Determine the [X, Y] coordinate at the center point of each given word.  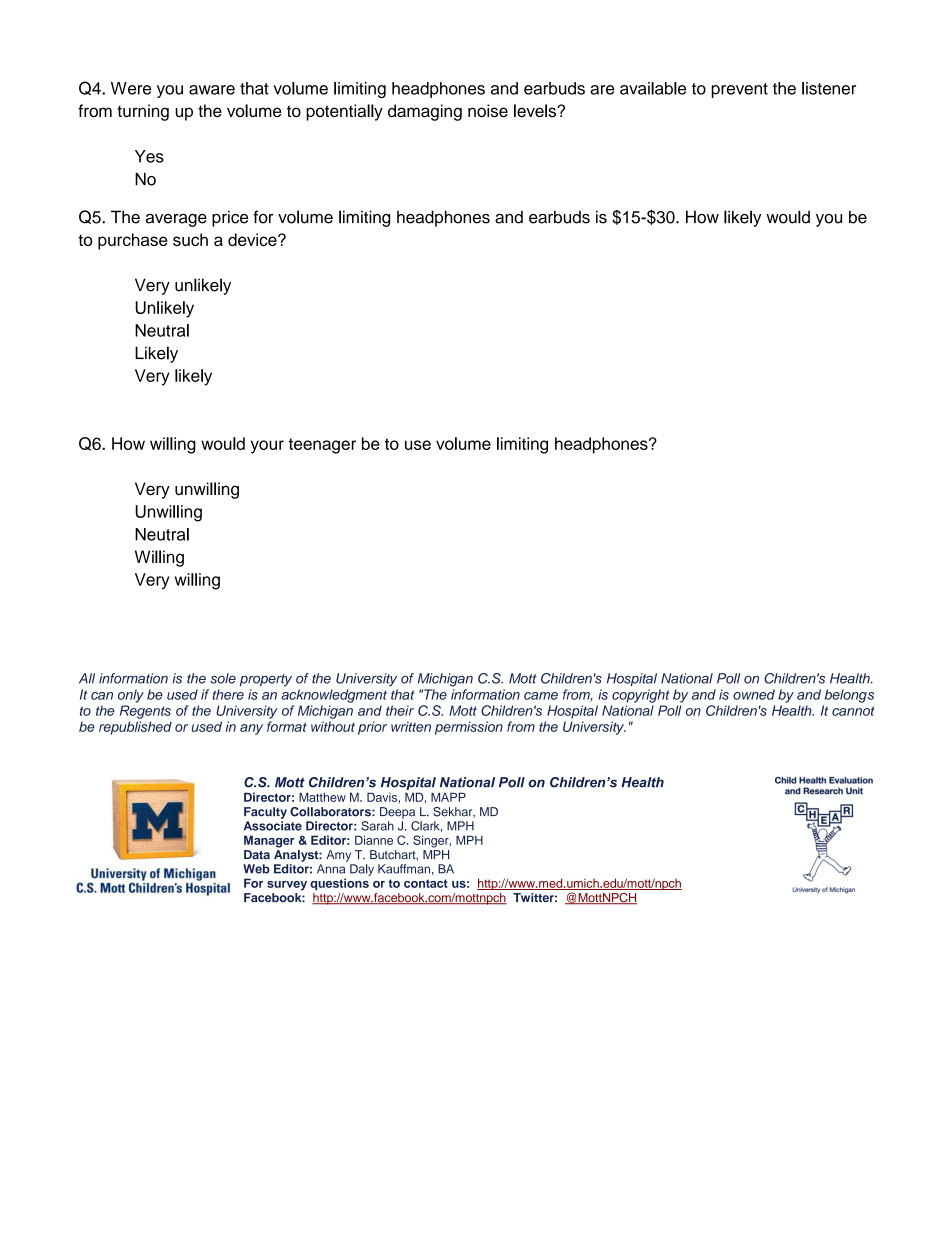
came [541, 696]
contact [426, 883]
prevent [739, 90]
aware [212, 90]
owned [754, 694]
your [267, 447]
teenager [322, 446]
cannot [853, 711]
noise [488, 111]
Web [256, 869]
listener [829, 88]
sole [223, 678]
